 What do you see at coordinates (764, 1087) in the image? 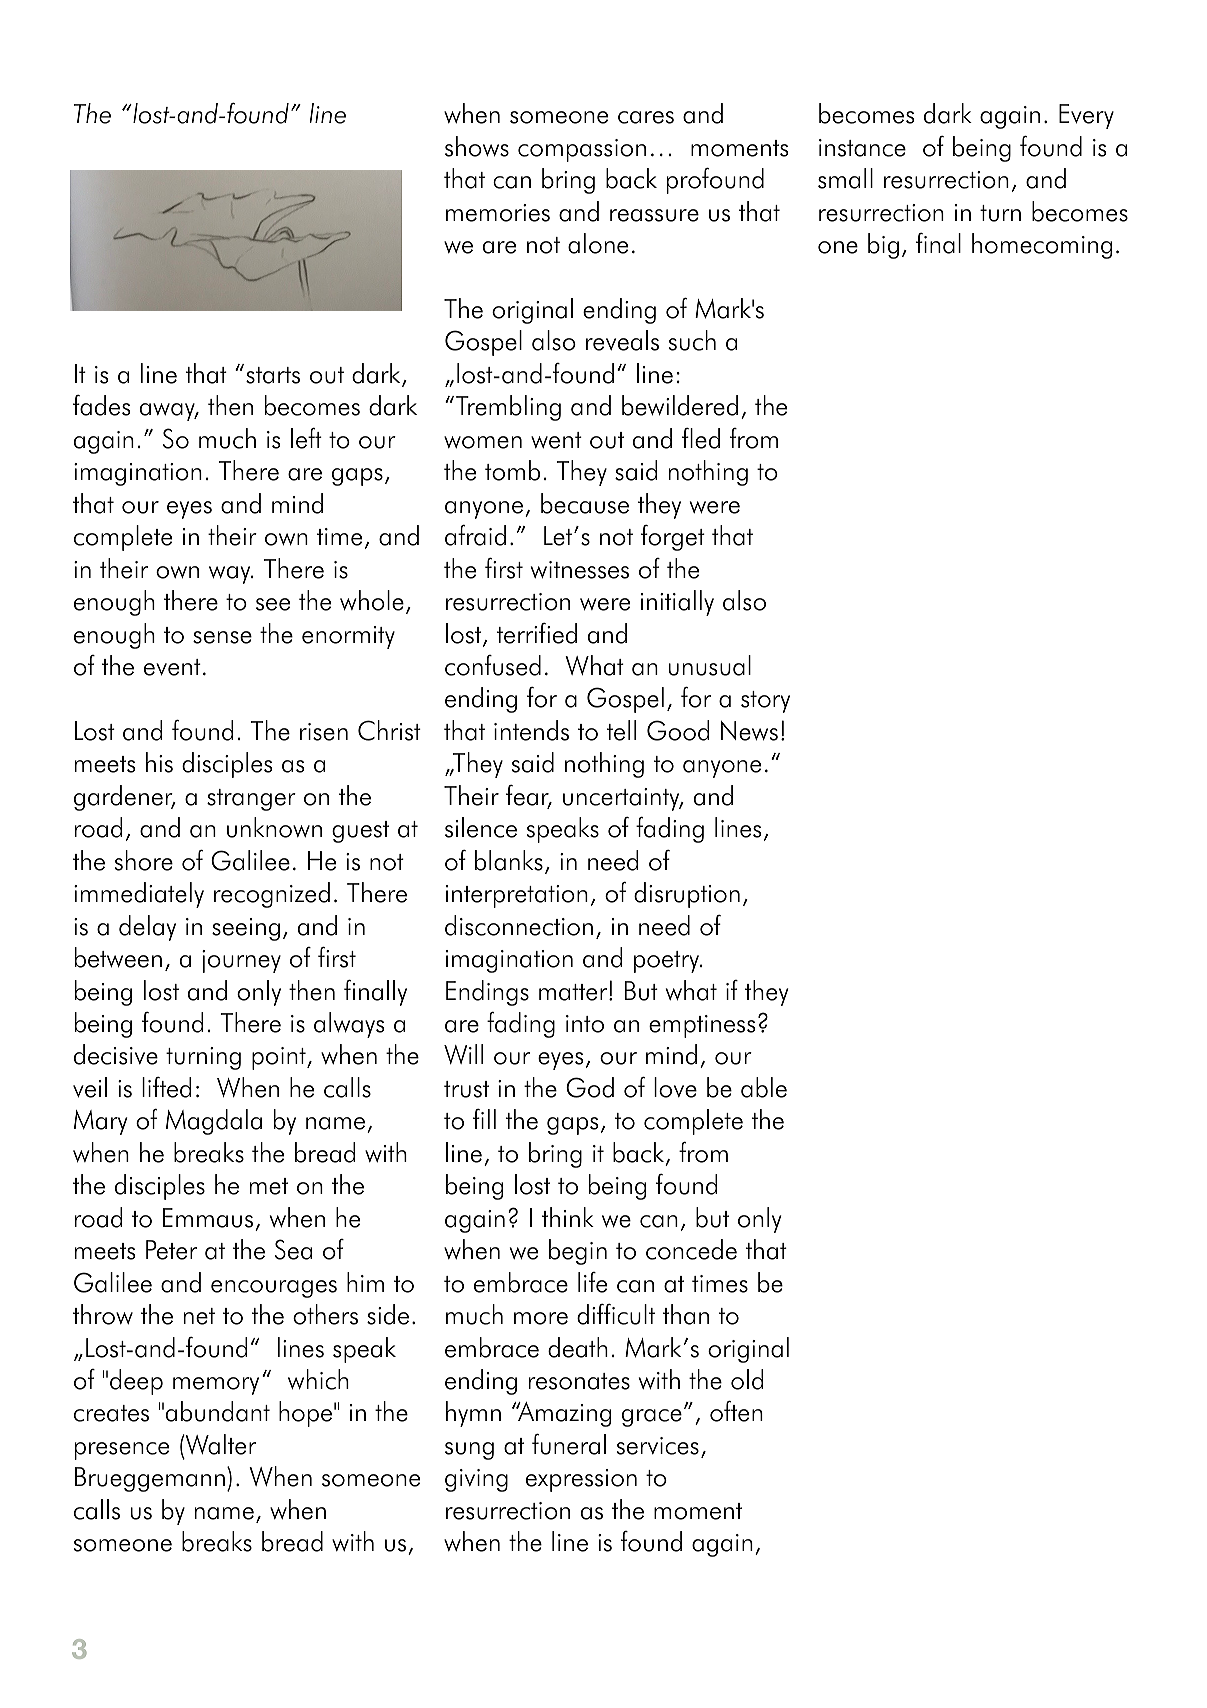
I see `able` at bounding box center [764, 1087].
